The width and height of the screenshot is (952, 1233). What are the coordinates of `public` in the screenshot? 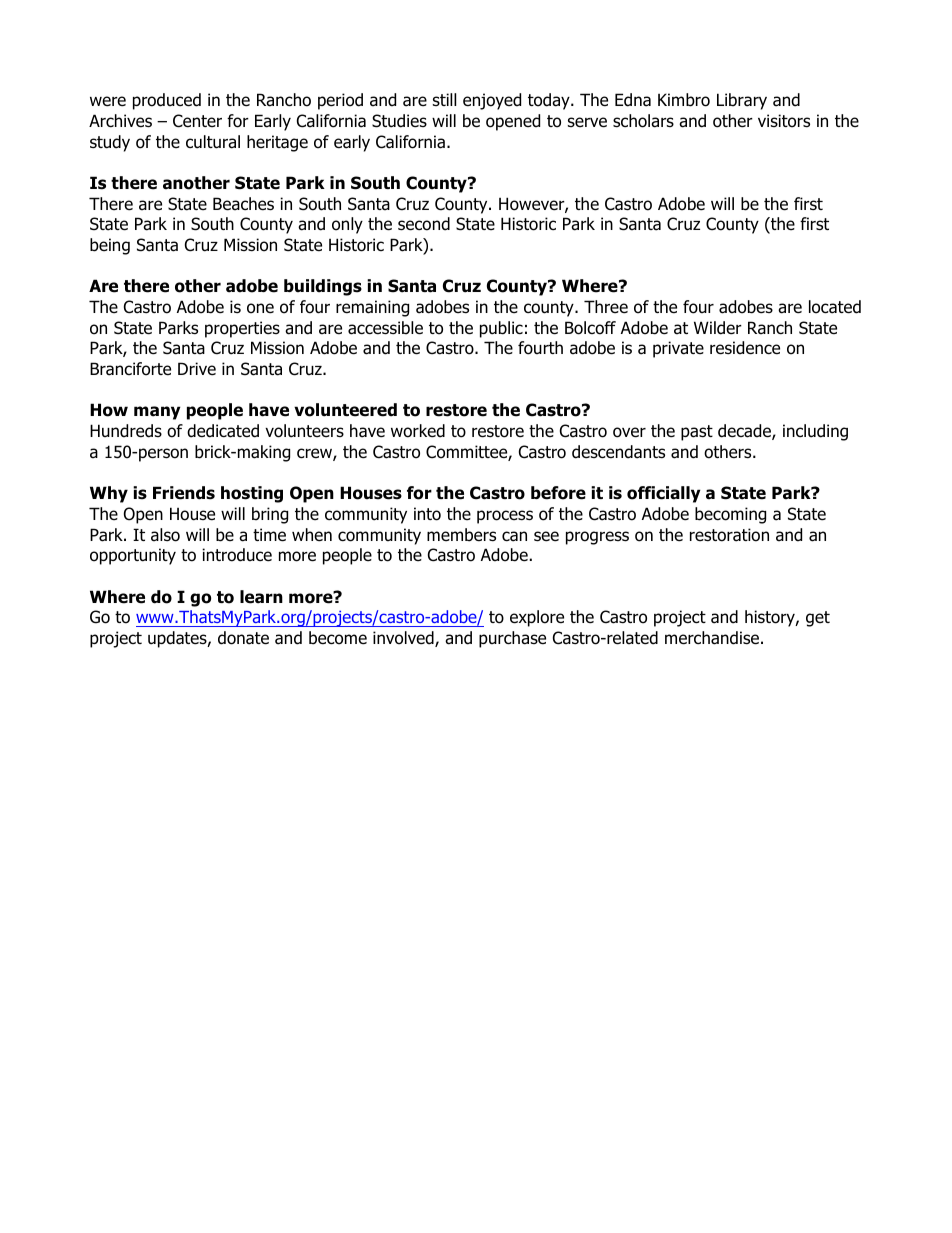 It's located at (501, 329).
